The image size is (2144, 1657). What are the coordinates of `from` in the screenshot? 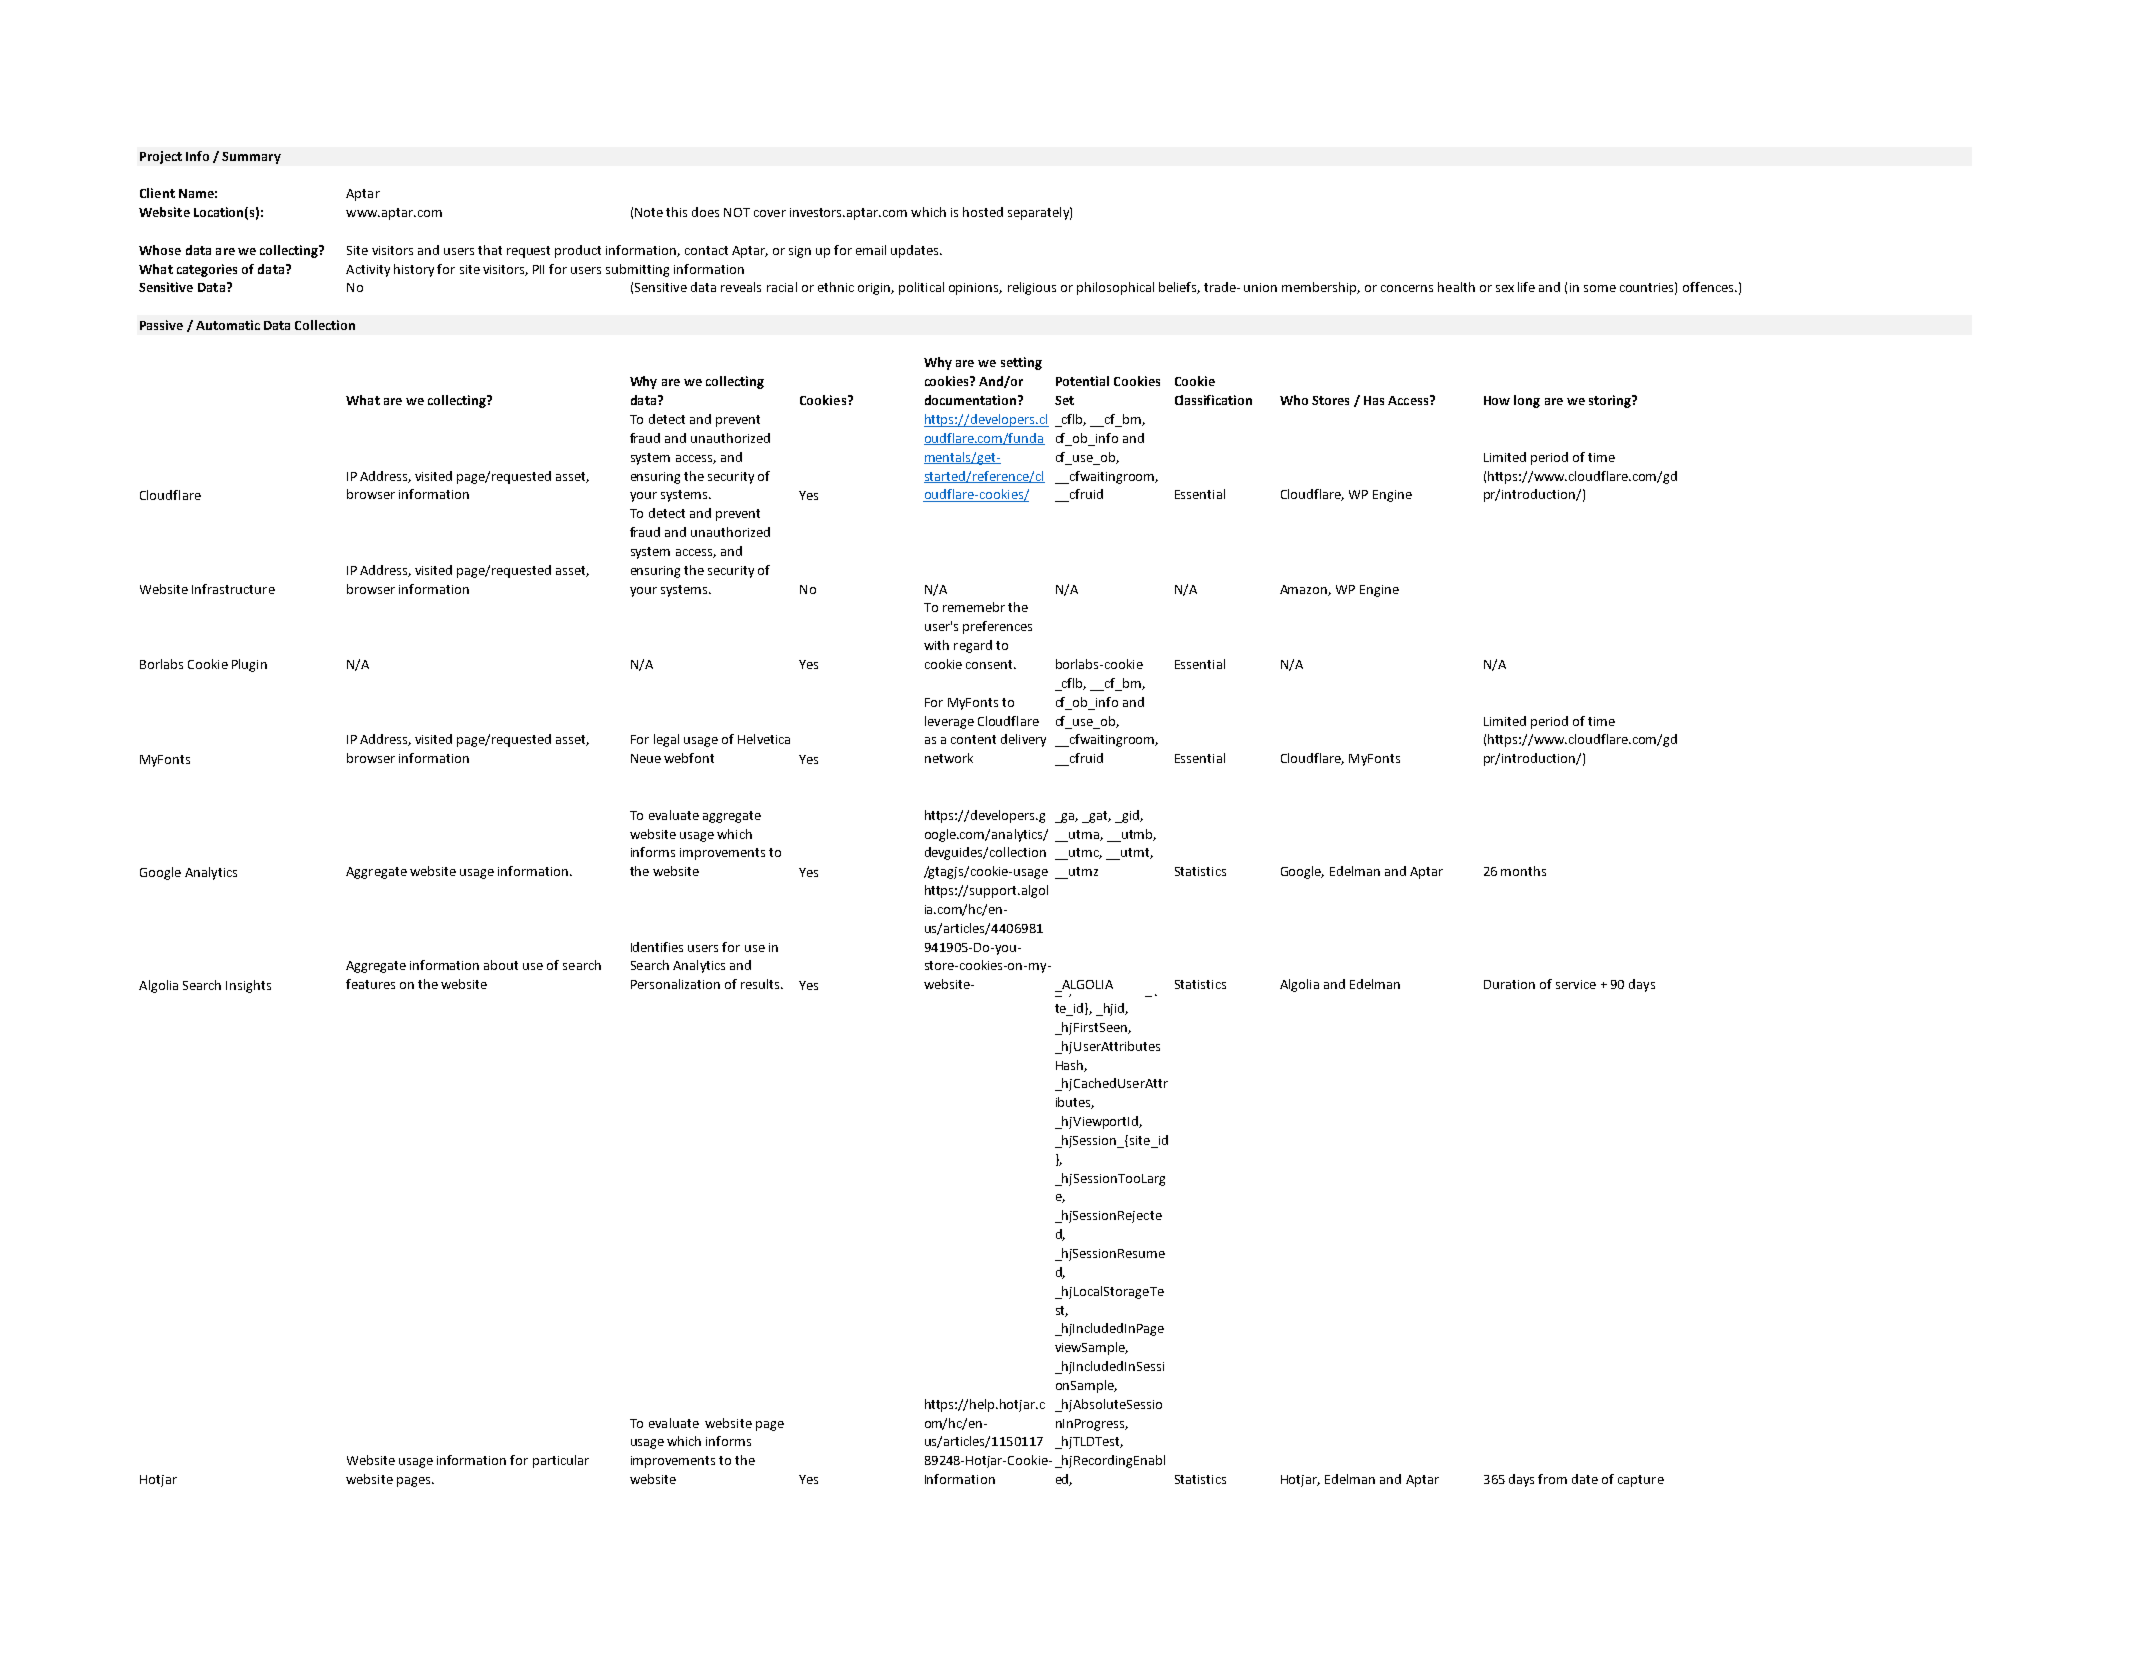 It's located at (1552, 1479).
